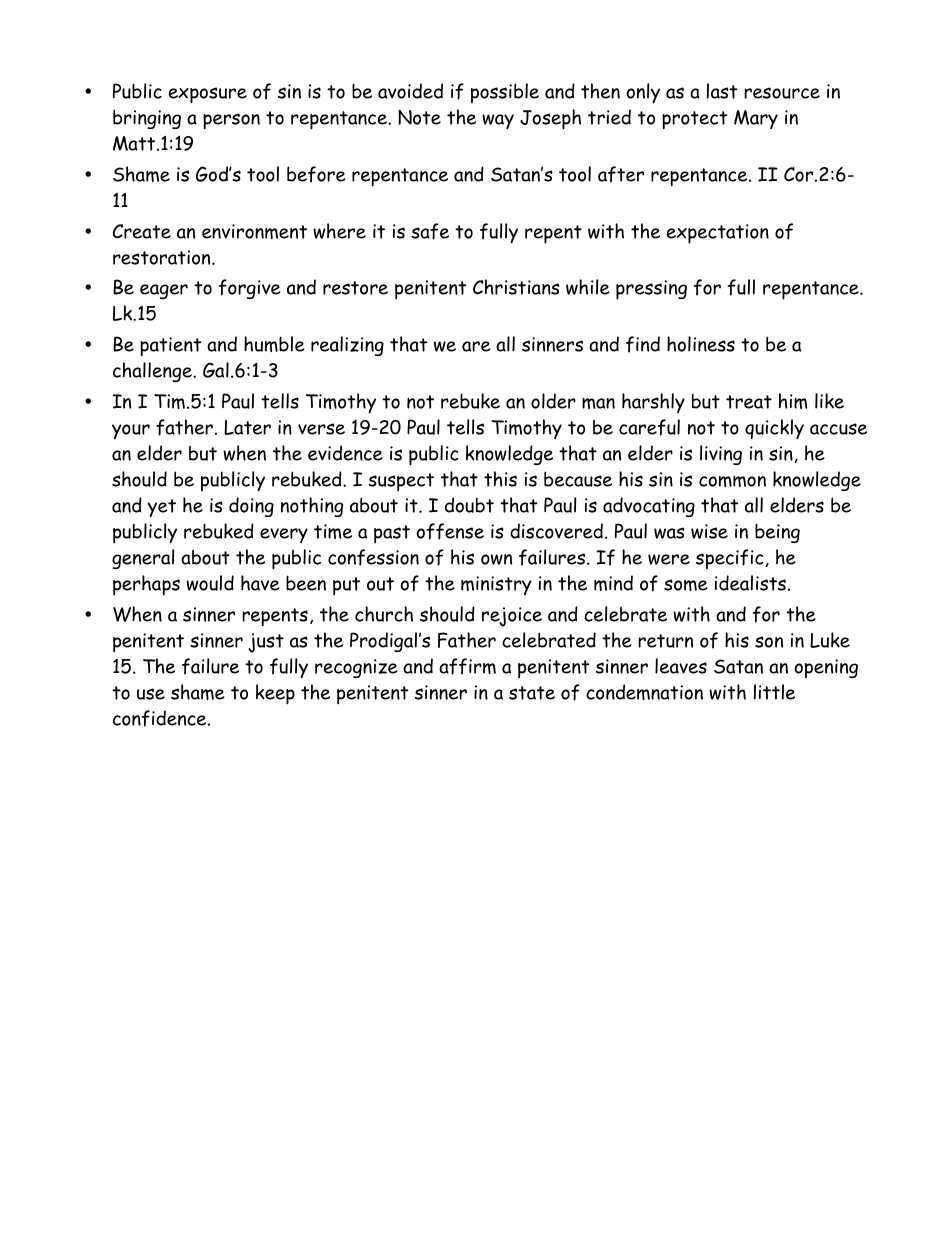  I want to click on way, so click(498, 121).
